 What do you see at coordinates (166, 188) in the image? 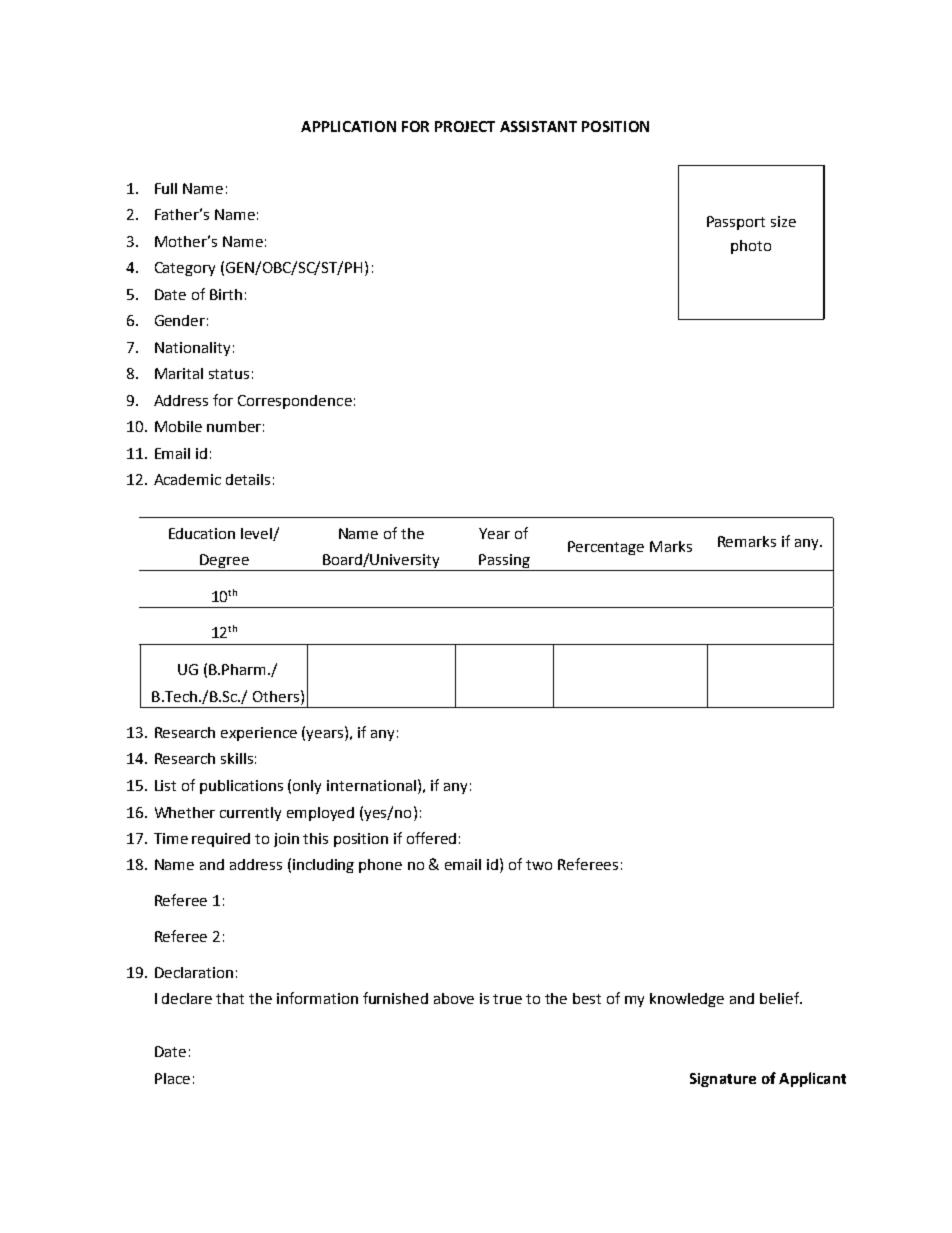
I see `Full` at bounding box center [166, 188].
